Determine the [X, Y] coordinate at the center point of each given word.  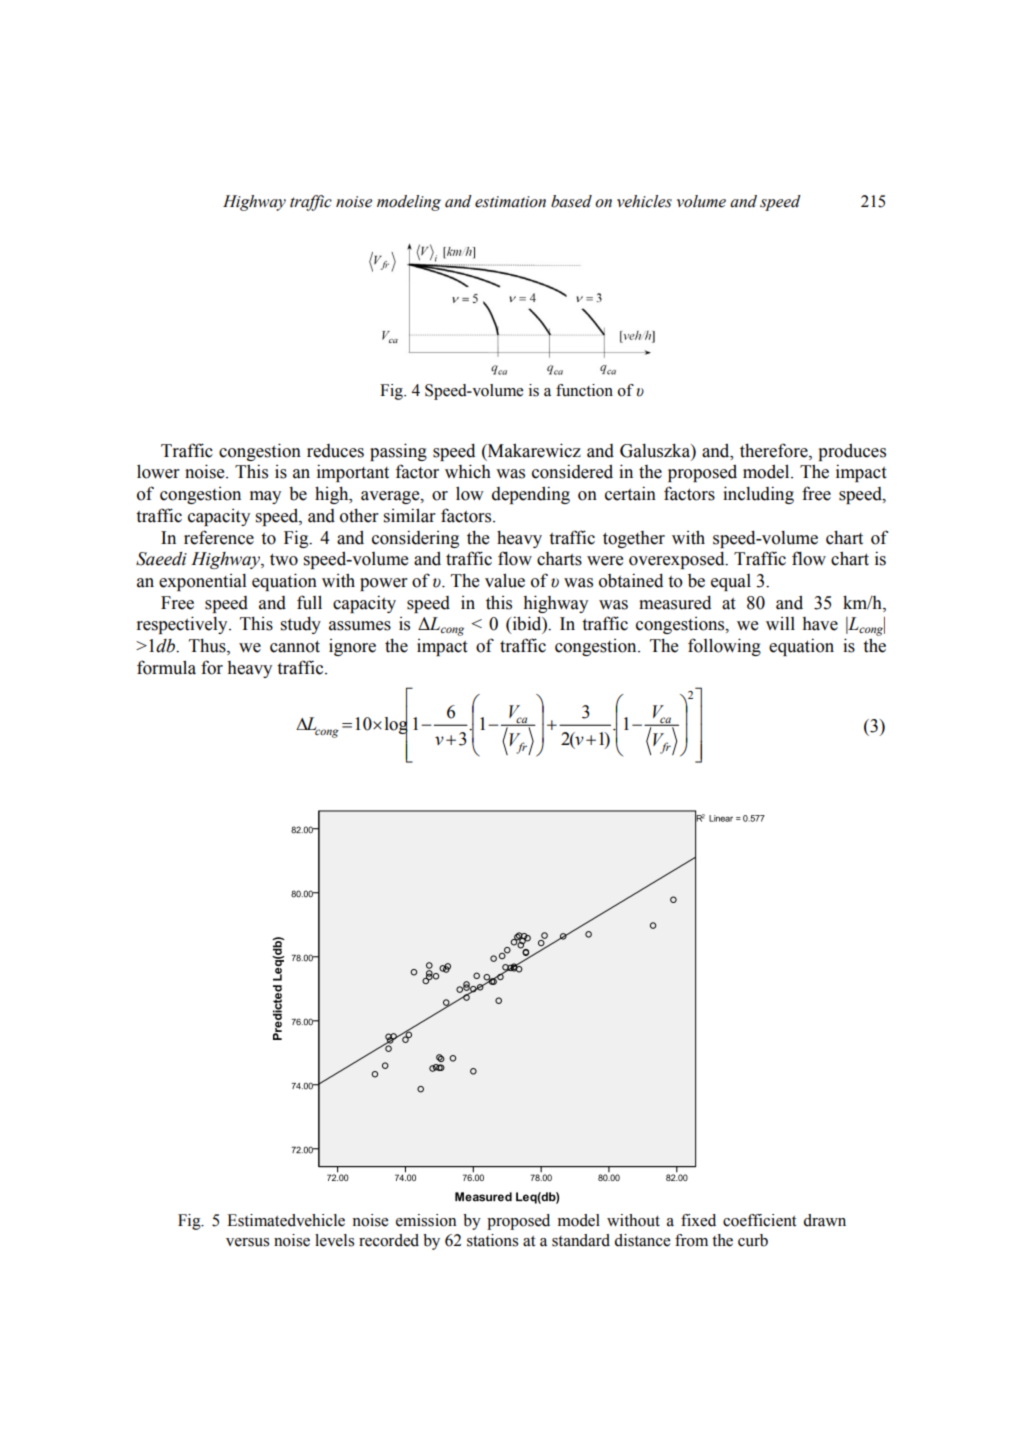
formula [166, 667]
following [724, 647]
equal [731, 582]
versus [247, 1242]
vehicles [644, 201]
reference [219, 537]
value [505, 580]
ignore [352, 647]
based [571, 201]
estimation [510, 202]
